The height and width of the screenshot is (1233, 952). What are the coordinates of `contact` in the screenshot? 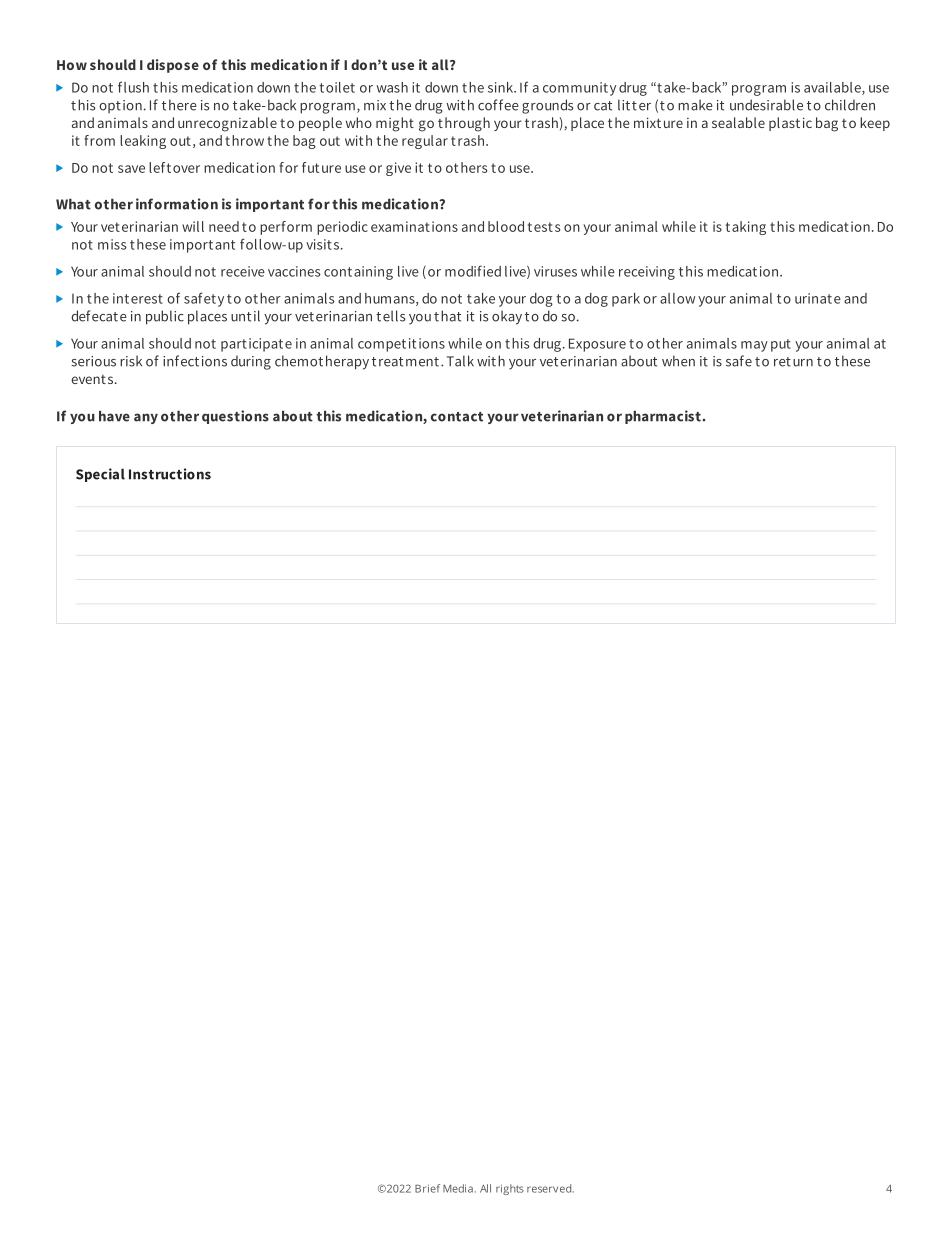 It's located at (457, 417).
